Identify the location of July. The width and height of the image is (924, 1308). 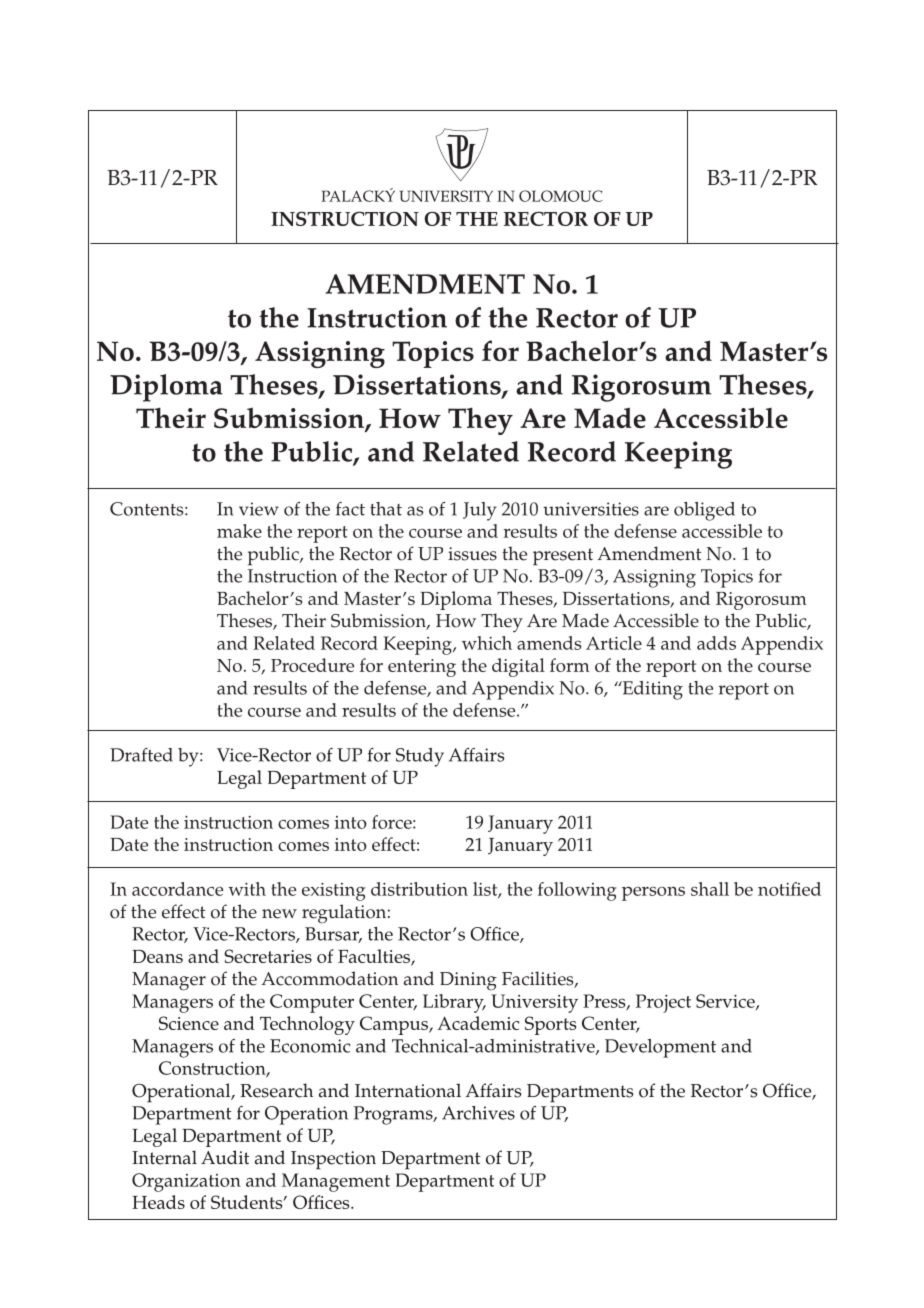
(480, 511).
